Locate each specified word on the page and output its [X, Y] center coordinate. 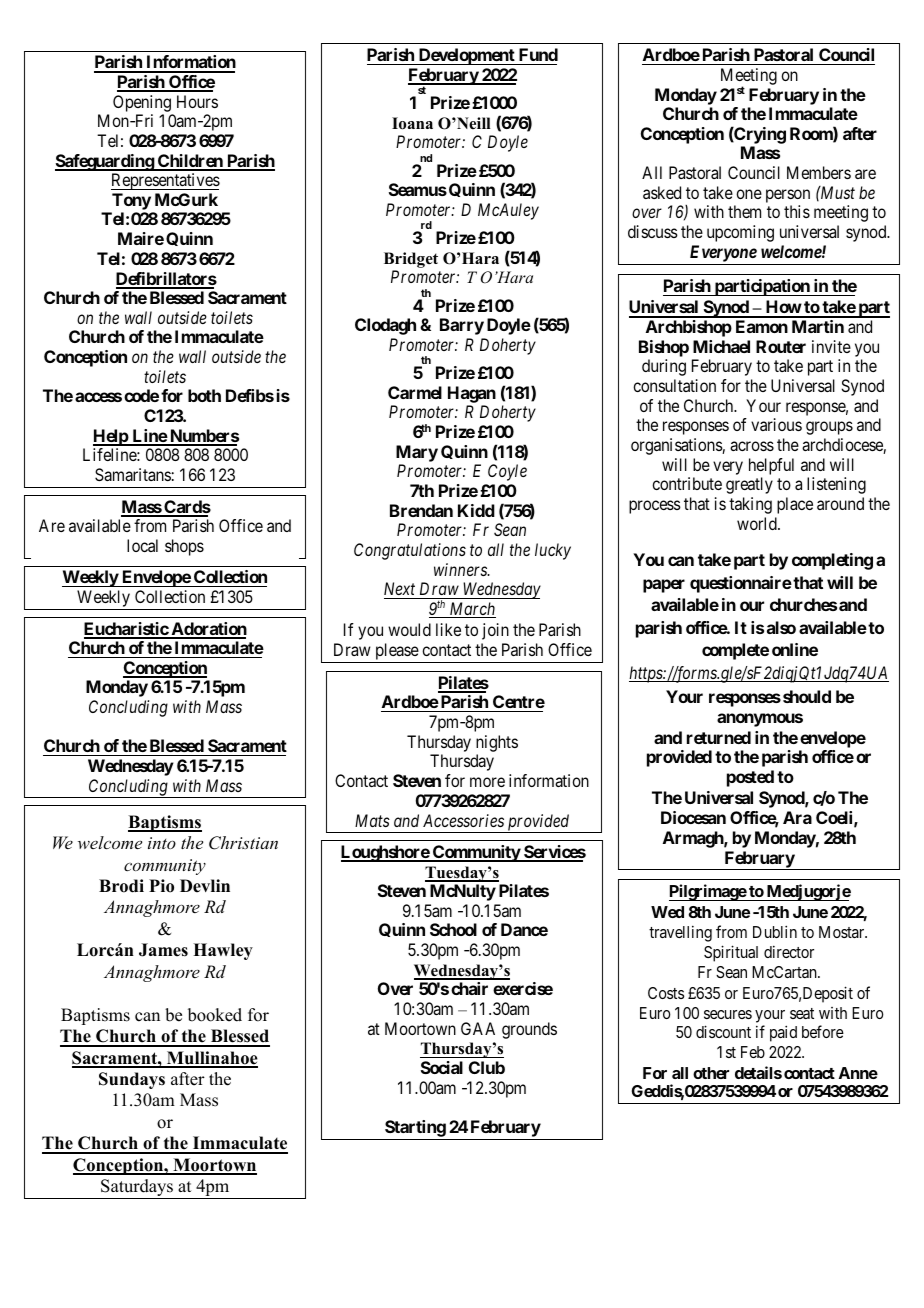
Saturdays [137, 1189]
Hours [197, 101]
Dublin [775, 931]
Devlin [205, 886]
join [495, 631]
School [453, 929]
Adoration [208, 630]
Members [819, 172]
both [204, 395]
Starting [415, 1130]
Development [466, 56]
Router [781, 346]
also [781, 627]
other [711, 1073]
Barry [462, 326]
